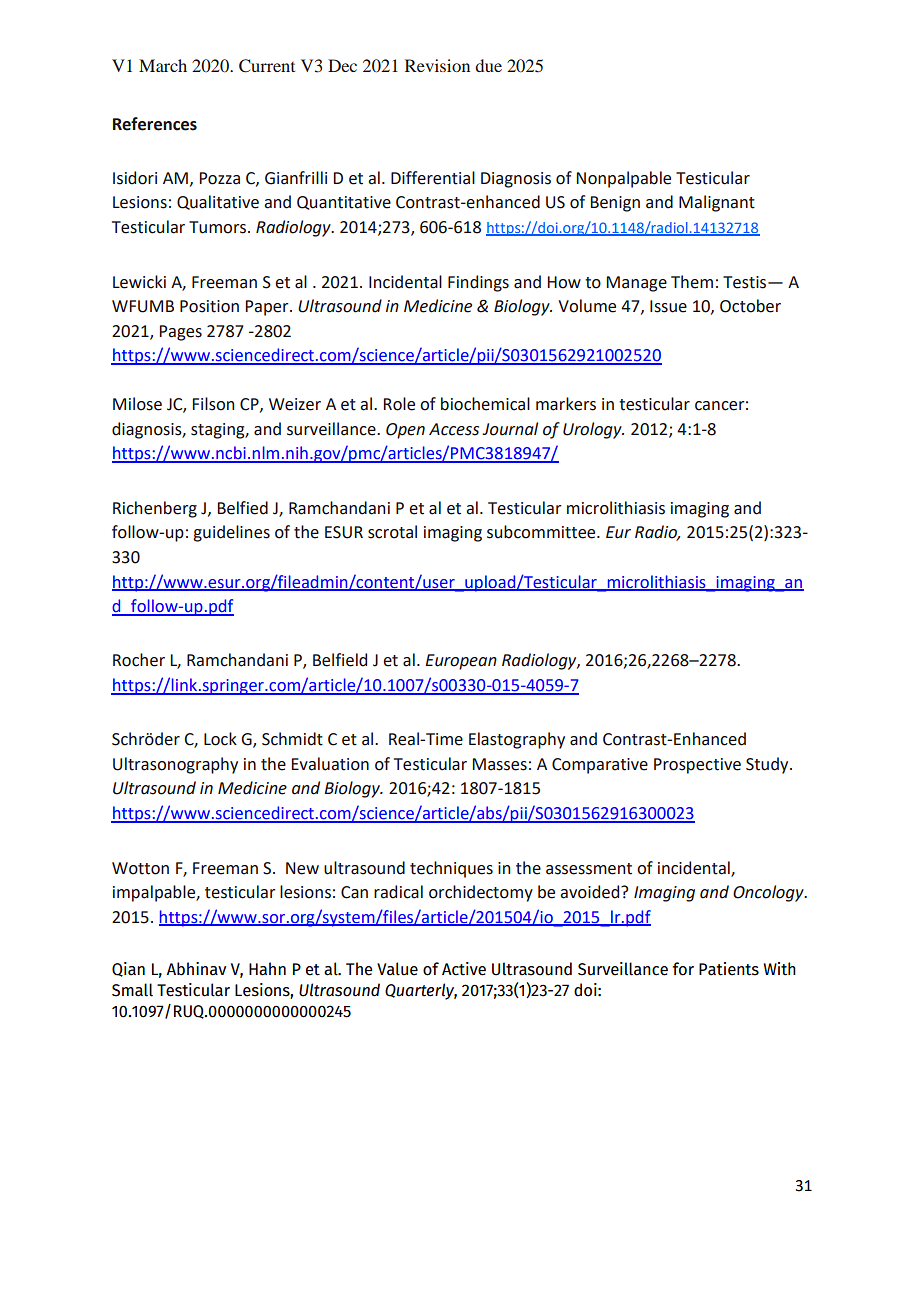  What do you see at coordinates (196, 969) in the screenshot?
I see `Abhinav` at bounding box center [196, 969].
